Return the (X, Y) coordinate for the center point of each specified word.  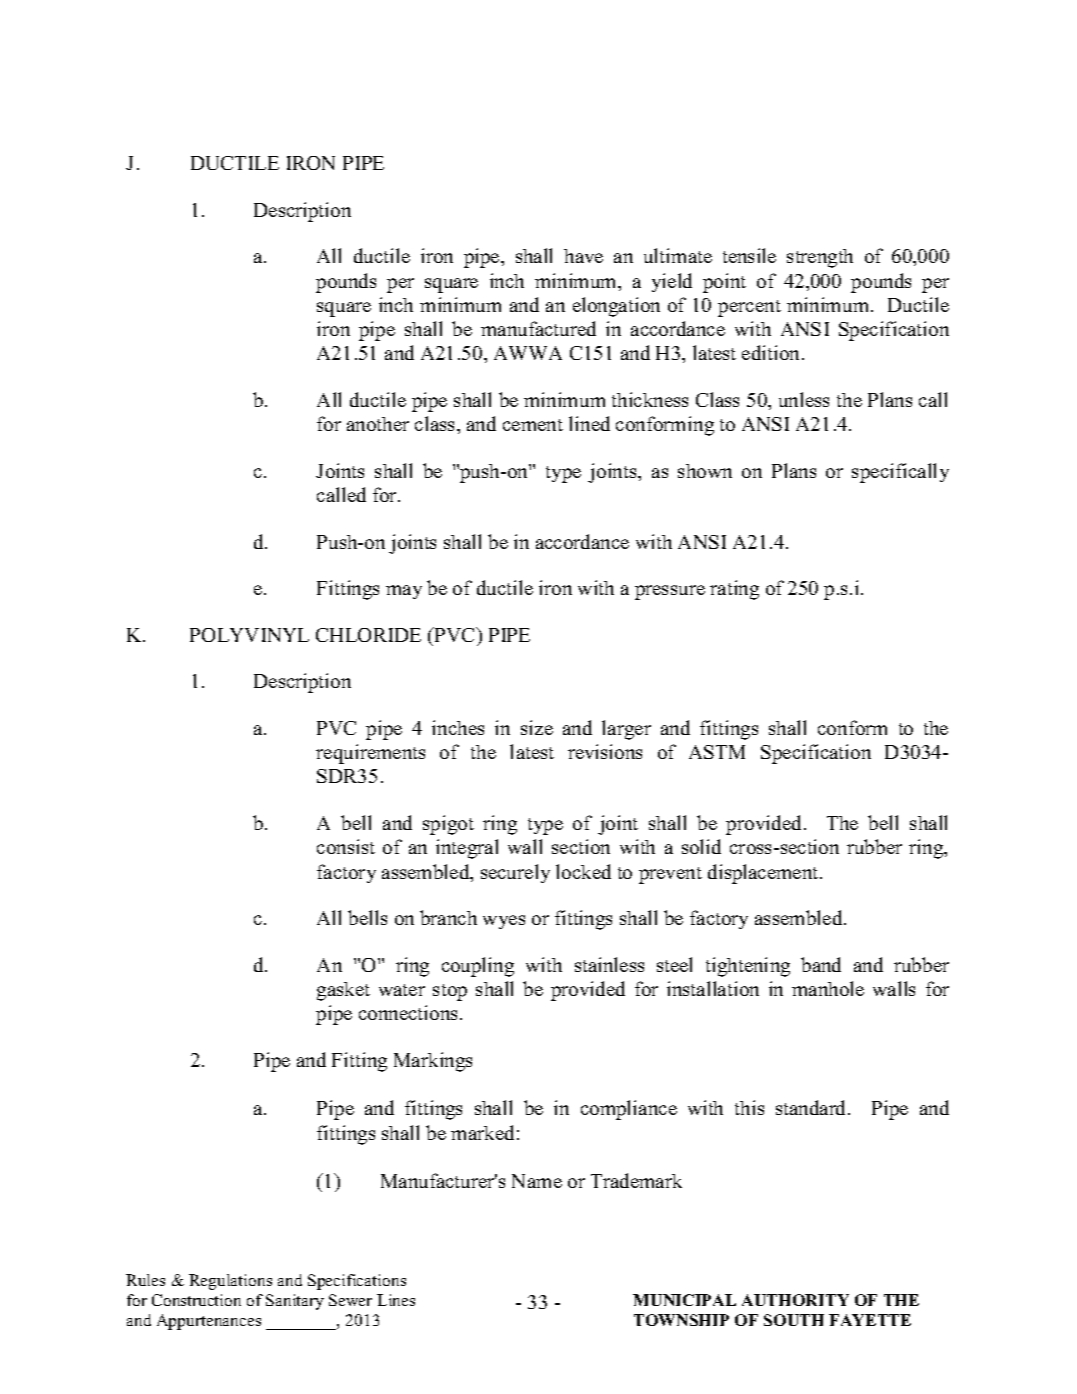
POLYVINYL (249, 635)
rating (734, 590)
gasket (343, 991)
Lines (396, 1300)
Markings (433, 1062)
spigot (448, 825)
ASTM (717, 752)
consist (346, 846)
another (378, 424)
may (404, 592)
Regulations (230, 1282)
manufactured (538, 328)
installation (713, 988)
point (724, 283)
